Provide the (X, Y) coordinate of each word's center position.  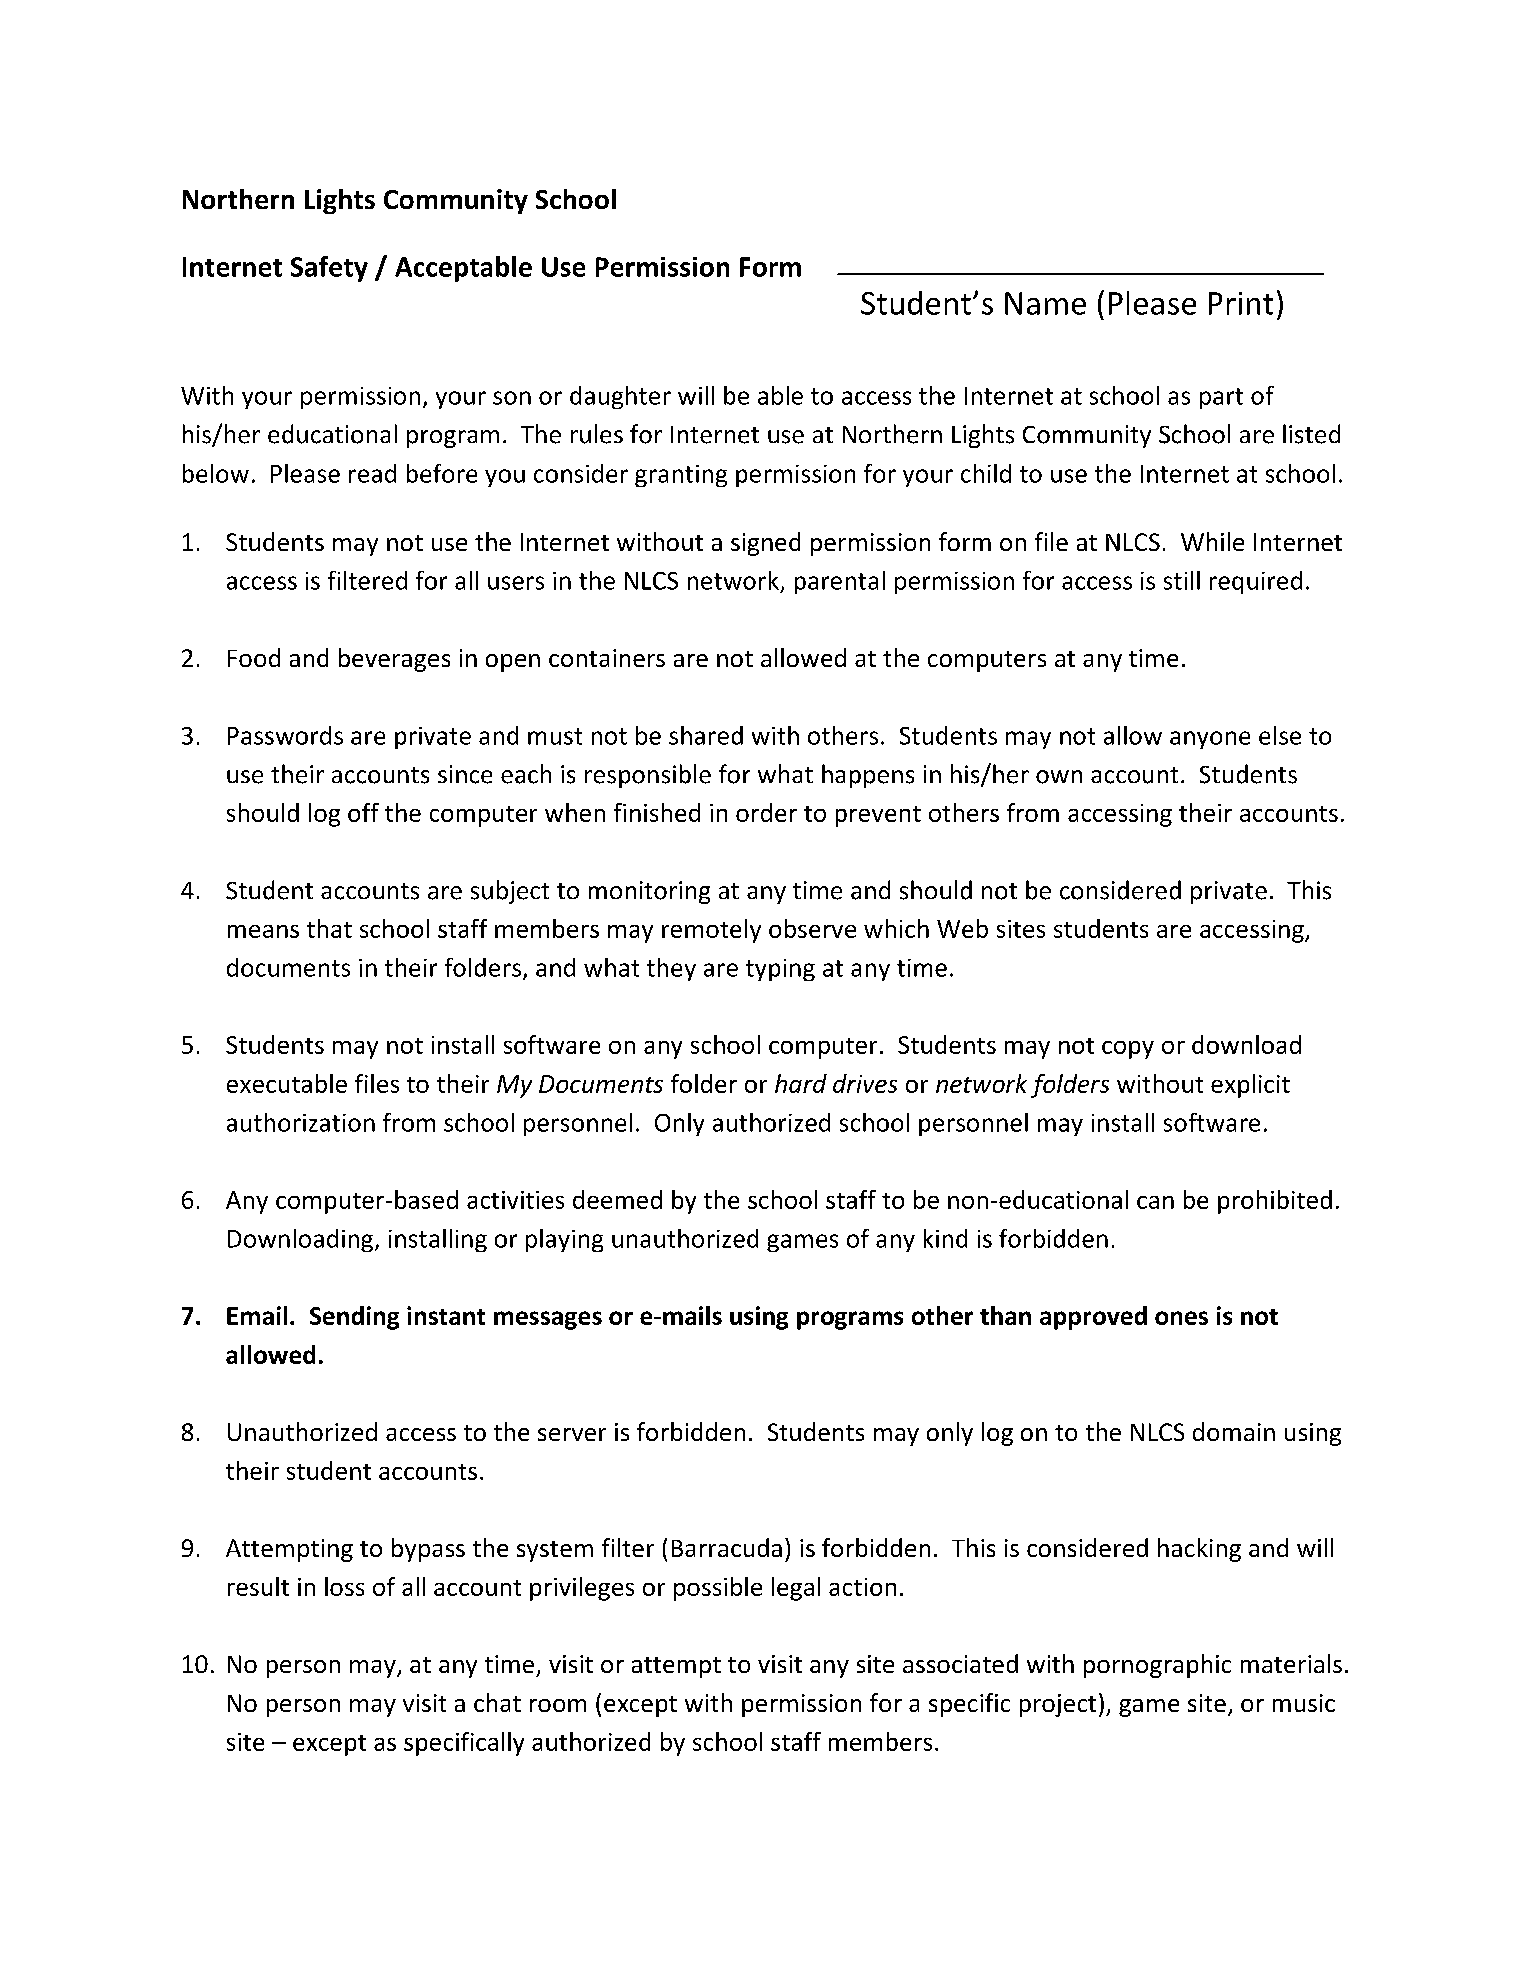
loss (344, 1586)
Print (1241, 303)
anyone (1210, 740)
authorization (301, 1122)
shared (706, 735)
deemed (617, 1199)
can (1155, 1202)
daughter (620, 397)
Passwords (285, 735)
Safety (329, 269)
